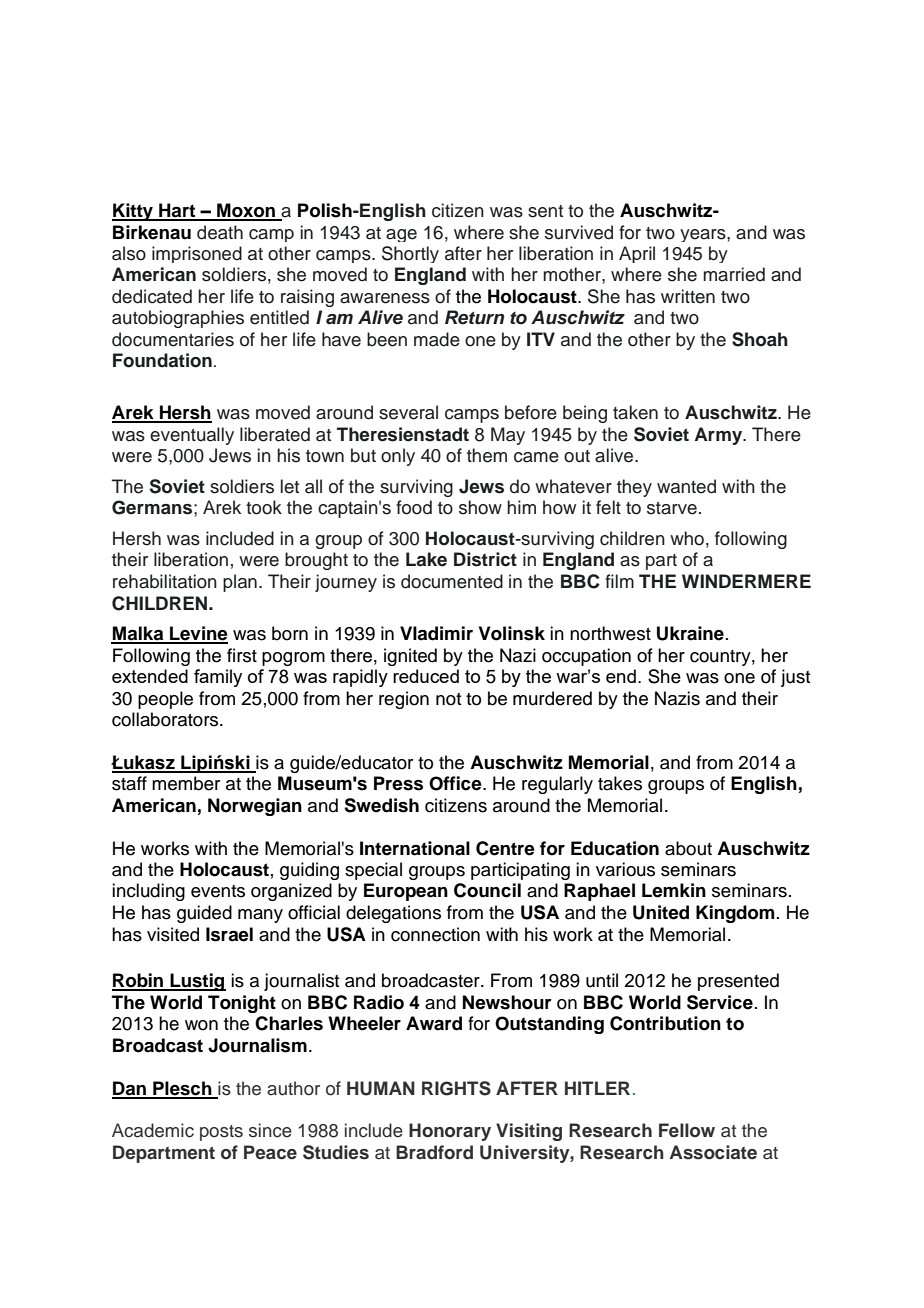 Image resolution: width=924 pixels, height=1308 pixels. What do you see at coordinates (410, 254) in the document?
I see `Shortly` at bounding box center [410, 254].
